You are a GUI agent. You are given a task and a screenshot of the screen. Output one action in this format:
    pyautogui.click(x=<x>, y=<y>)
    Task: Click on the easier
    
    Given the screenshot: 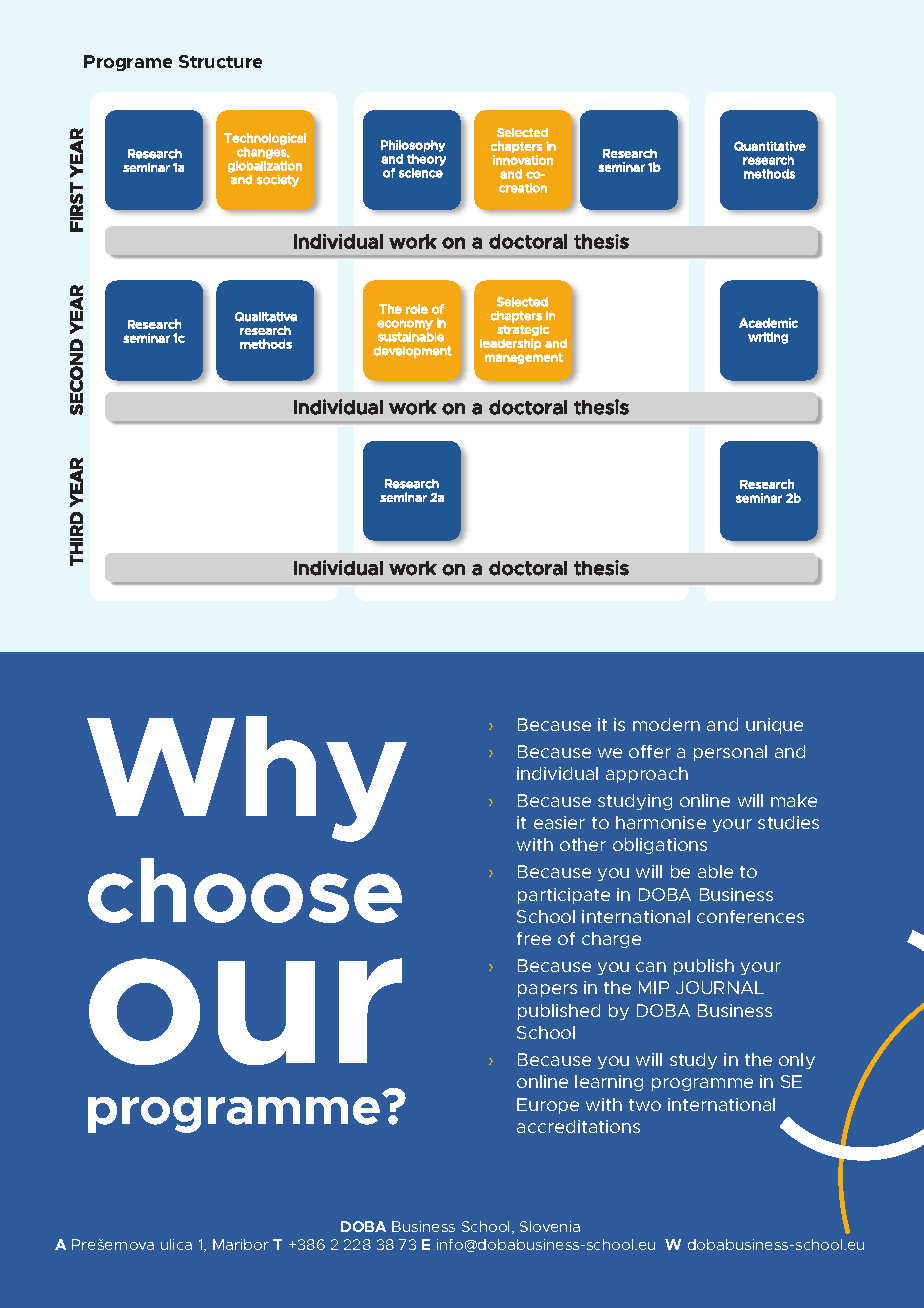 What is the action you would take?
    pyautogui.click(x=559, y=822)
